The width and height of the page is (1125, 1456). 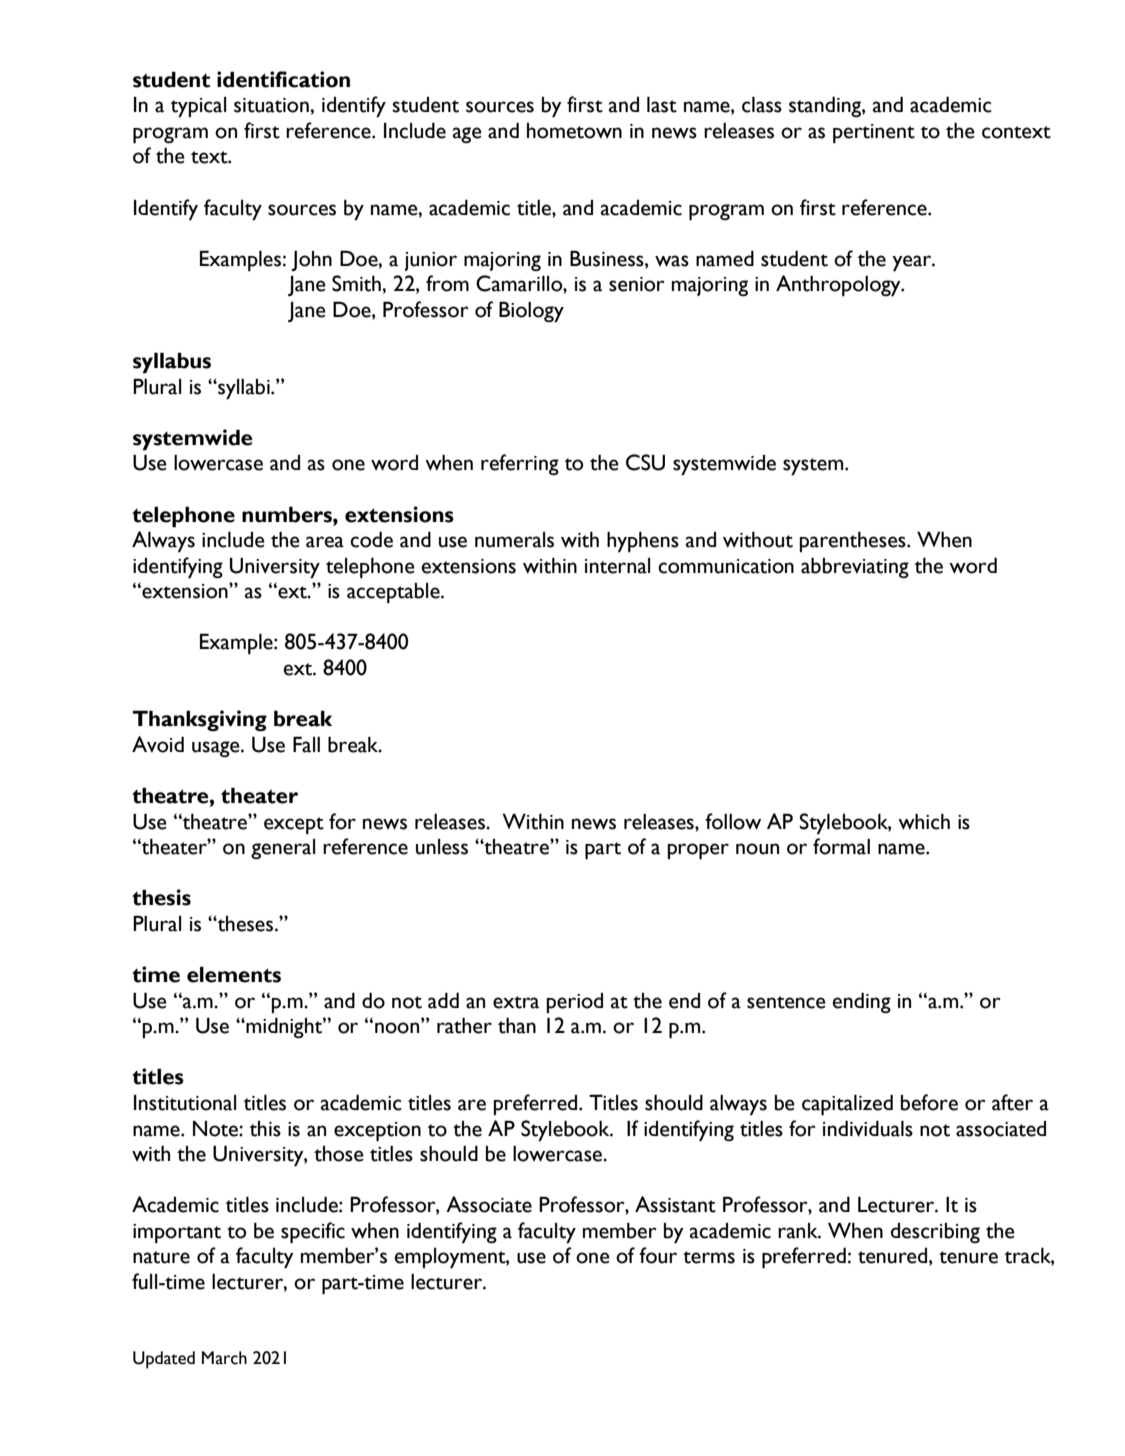 I want to click on CSU, so click(x=645, y=462).
